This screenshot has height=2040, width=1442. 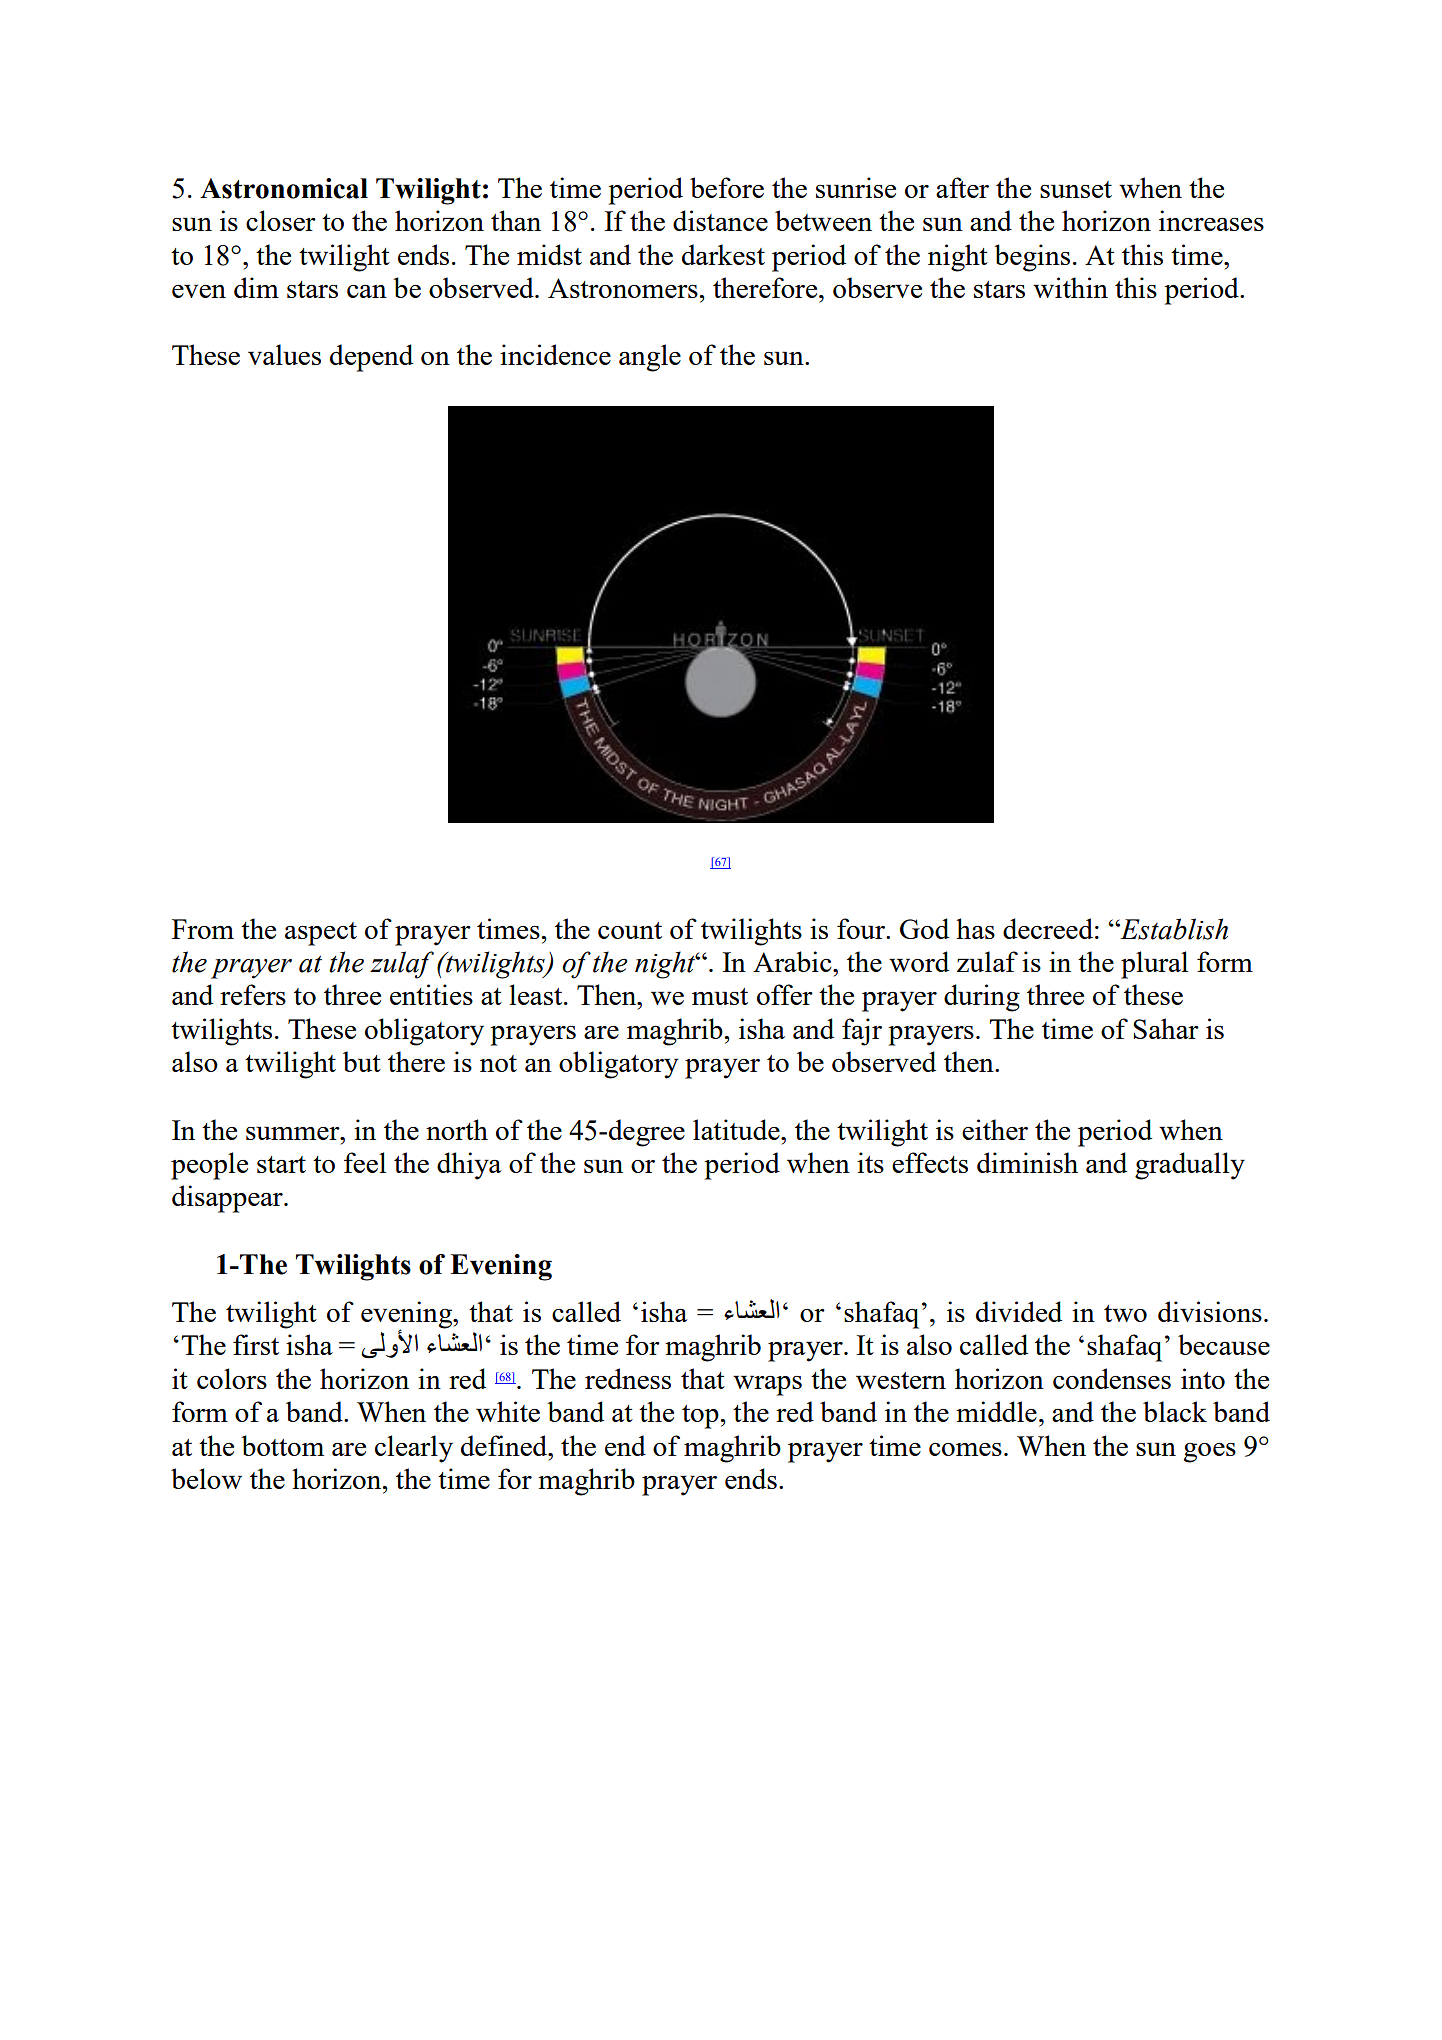 I want to click on aspect, so click(x=321, y=934).
